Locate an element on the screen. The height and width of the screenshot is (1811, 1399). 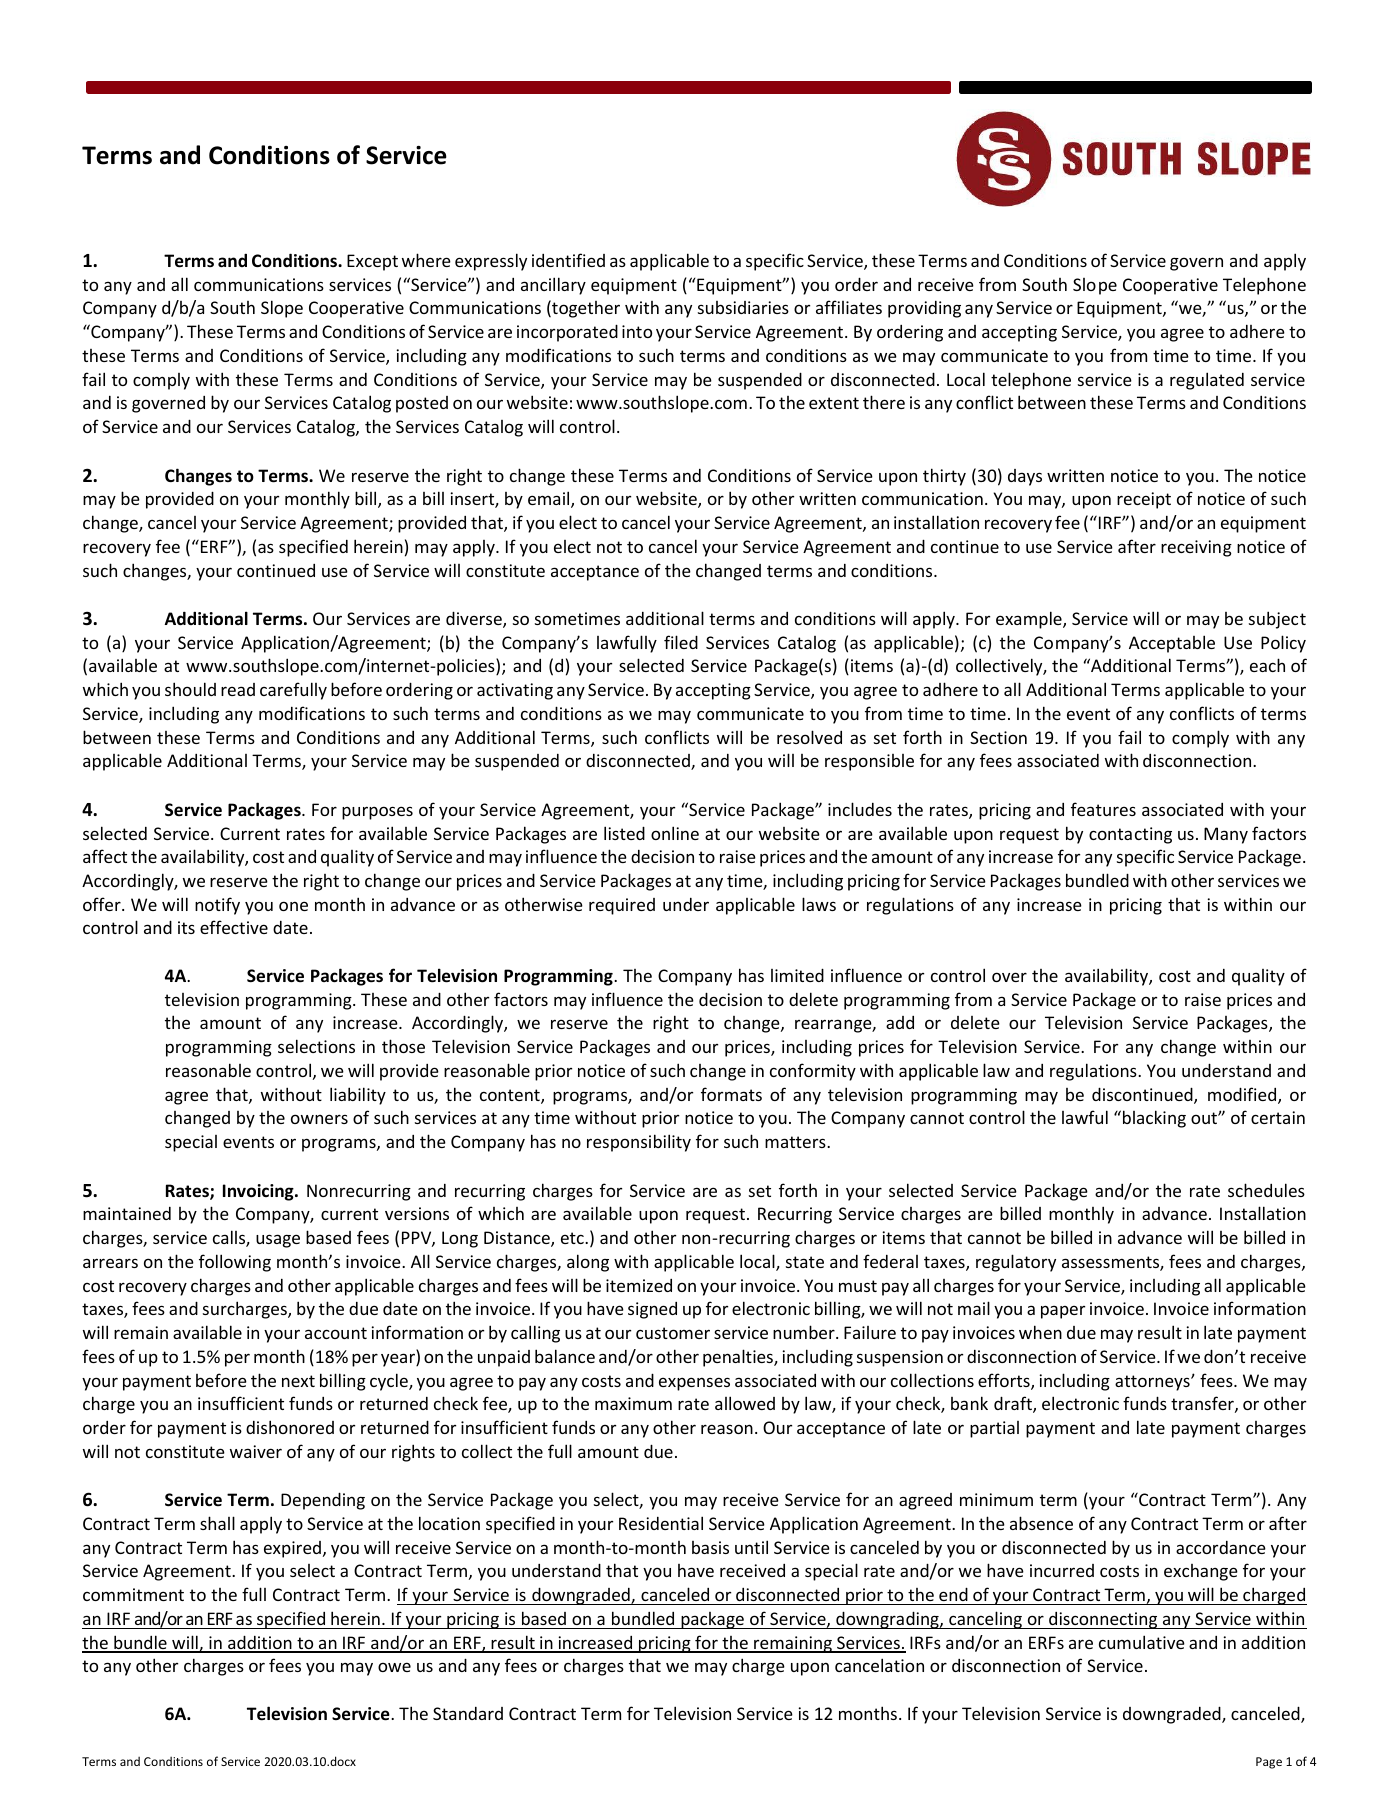
cumulative is located at coordinates (1142, 1642).
